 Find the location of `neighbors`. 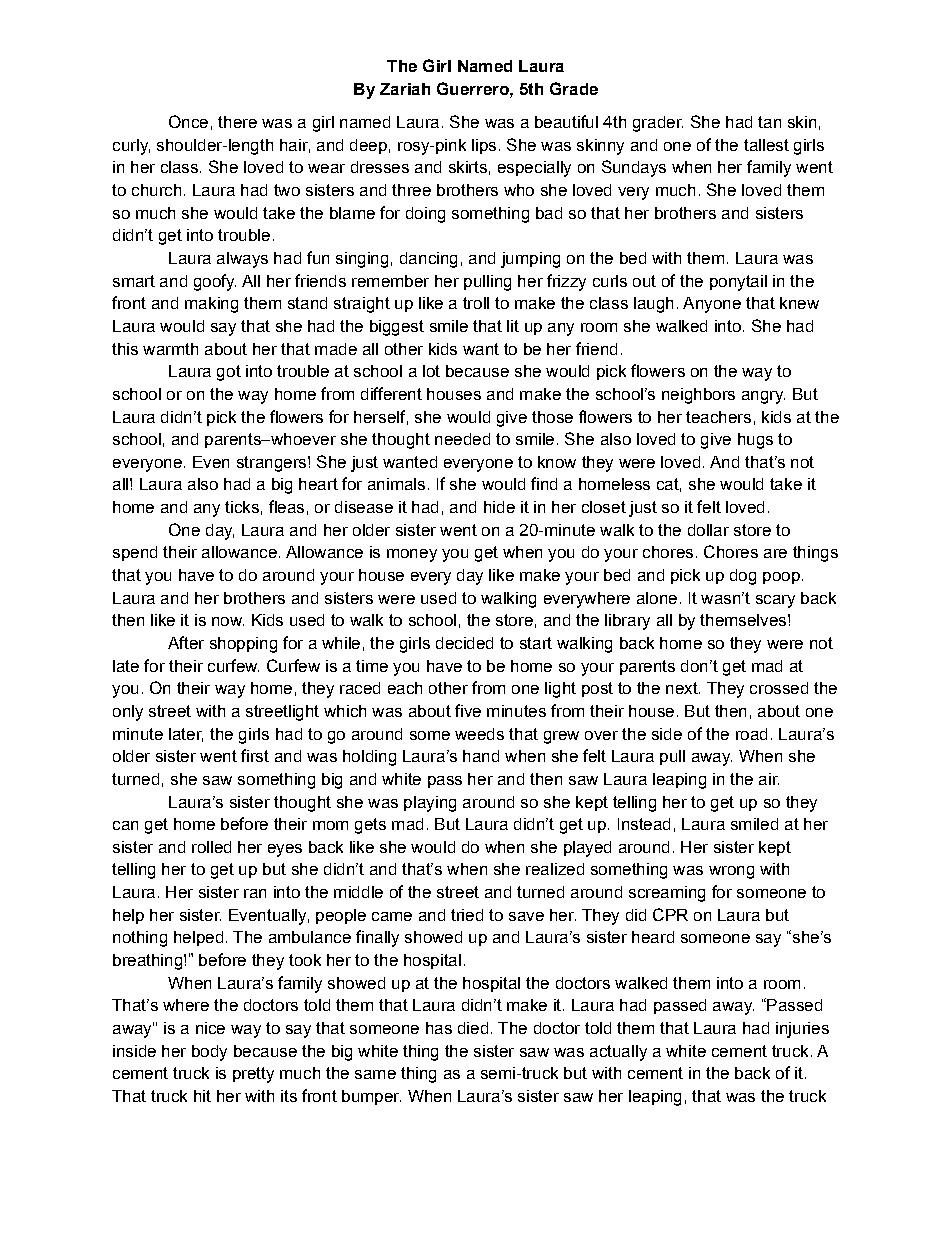

neighbors is located at coordinates (698, 396).
